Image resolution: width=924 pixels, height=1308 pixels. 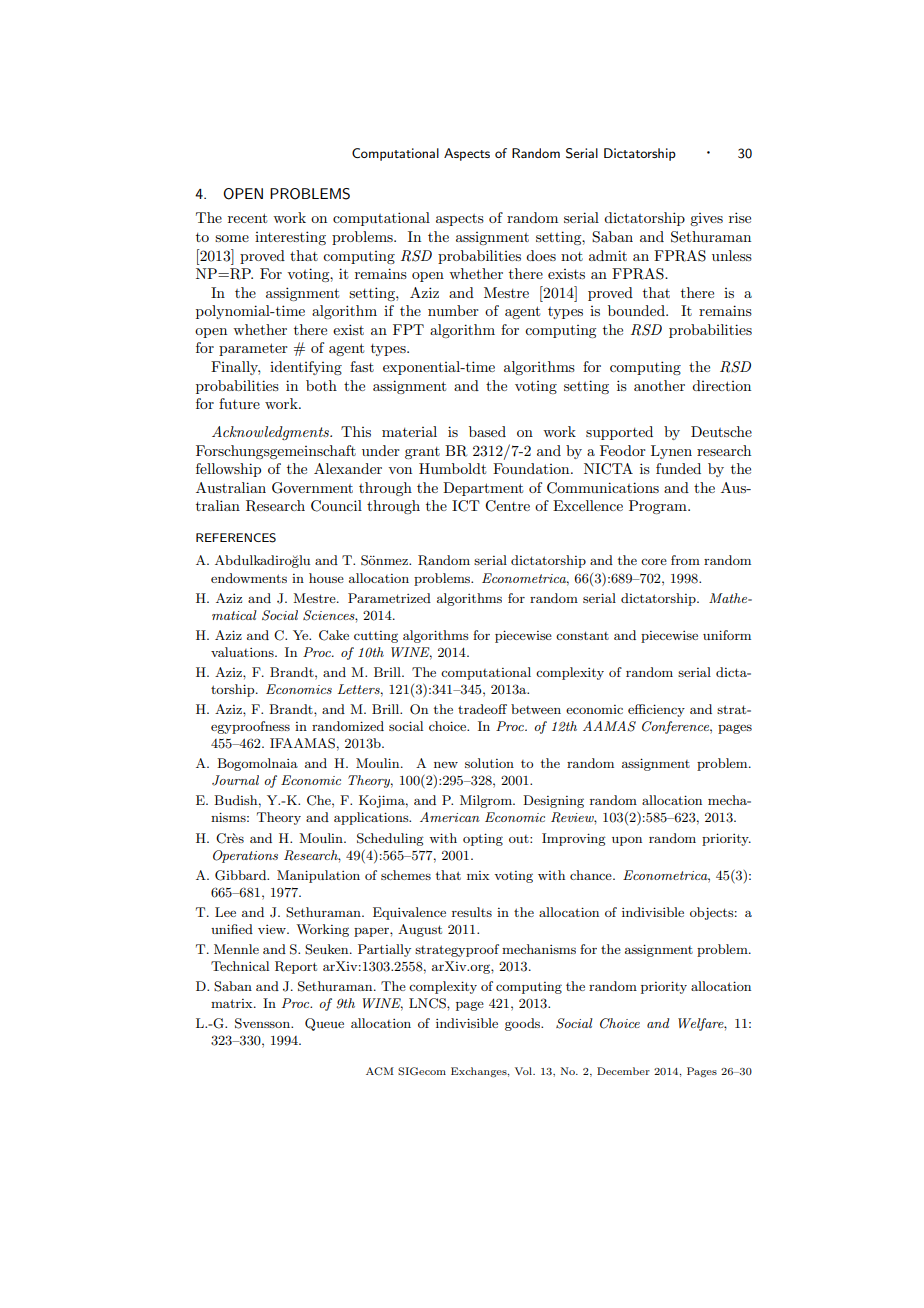 What do you see at coordinates (656, 710) in the screenshot?
I see `efficiency` at bounding box center [656, 710].
